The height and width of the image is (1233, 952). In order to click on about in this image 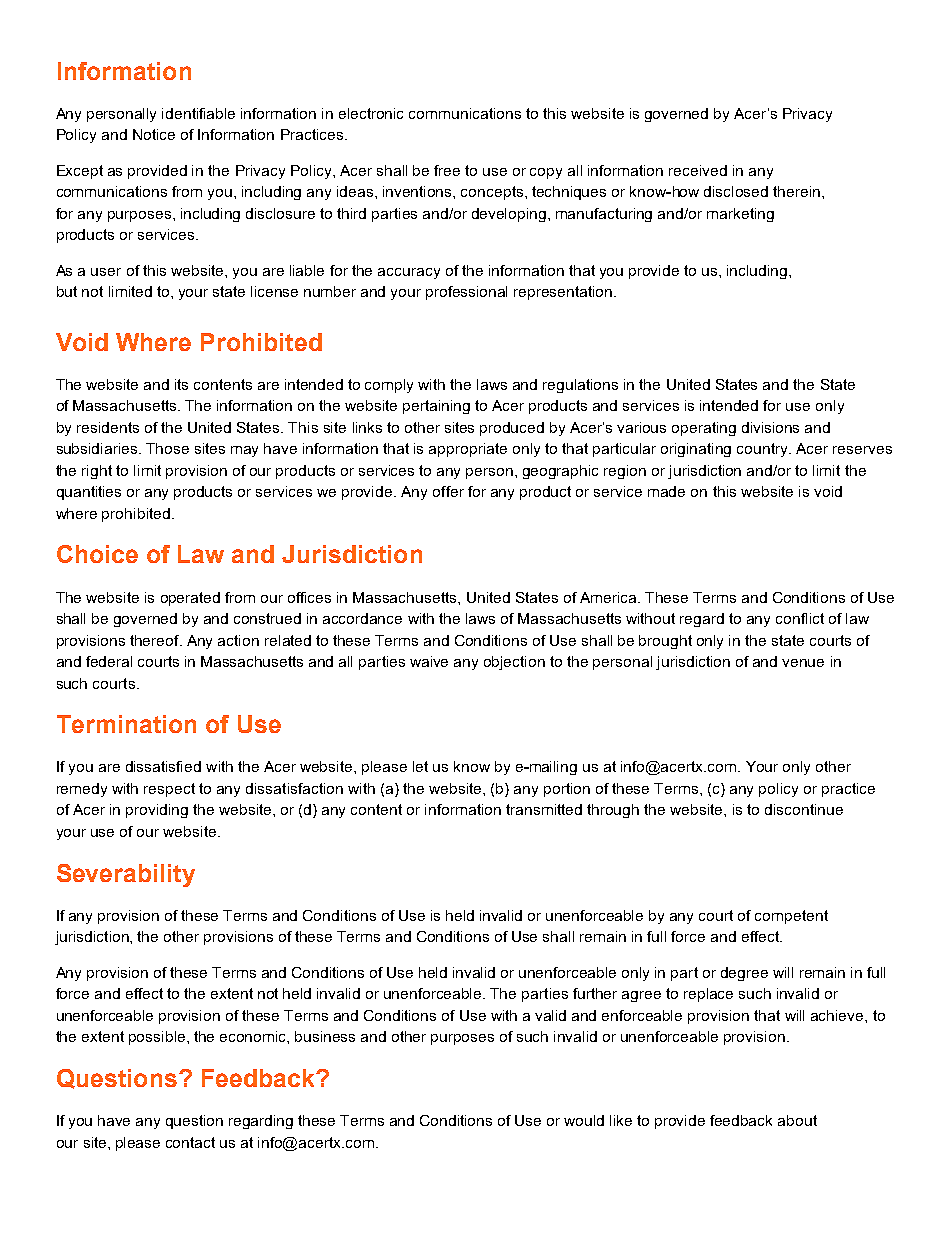, I will do `click(797, 1120)`.
